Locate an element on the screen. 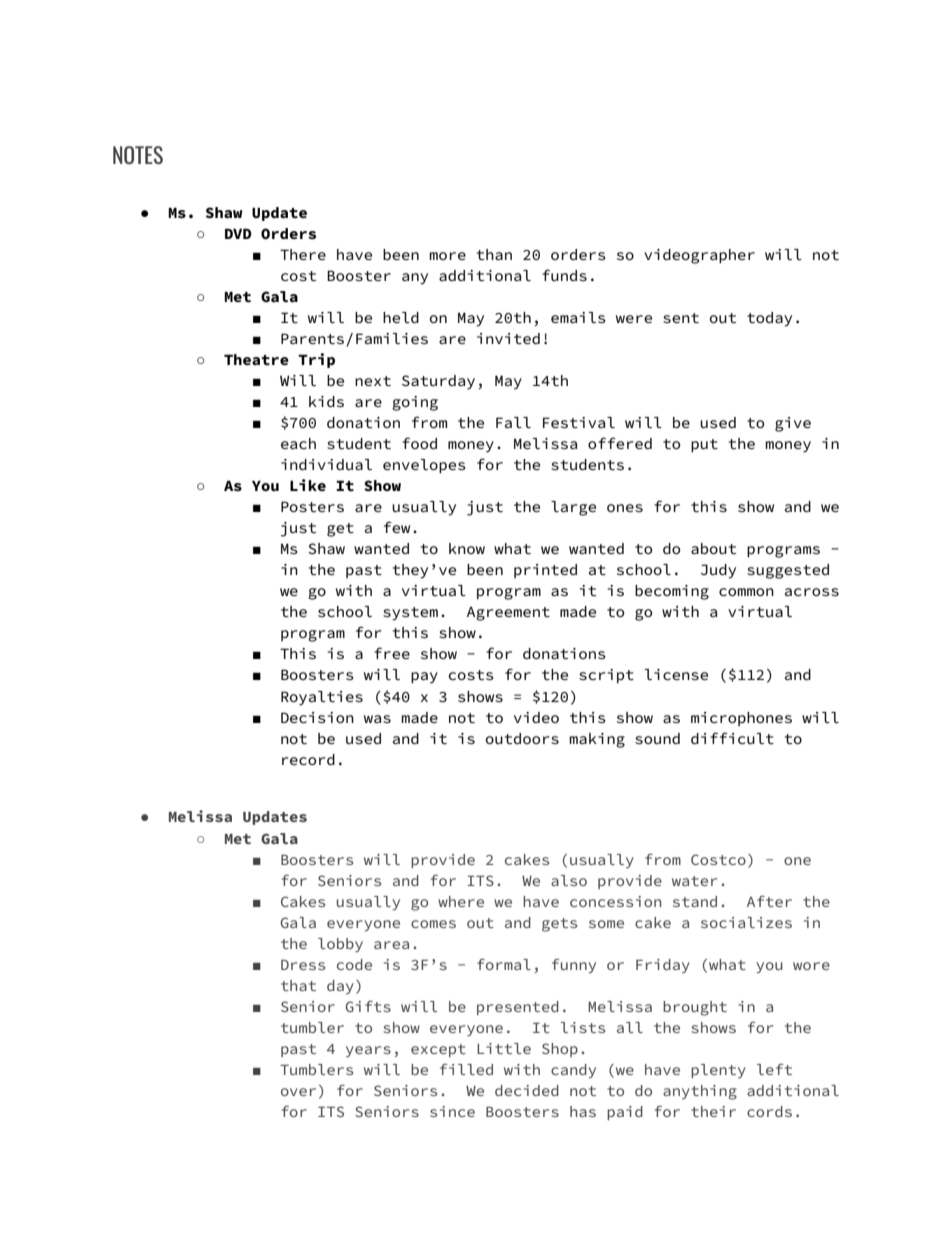 The image size is (952, 1233). plenty is located at coordinates (718, 1071).
